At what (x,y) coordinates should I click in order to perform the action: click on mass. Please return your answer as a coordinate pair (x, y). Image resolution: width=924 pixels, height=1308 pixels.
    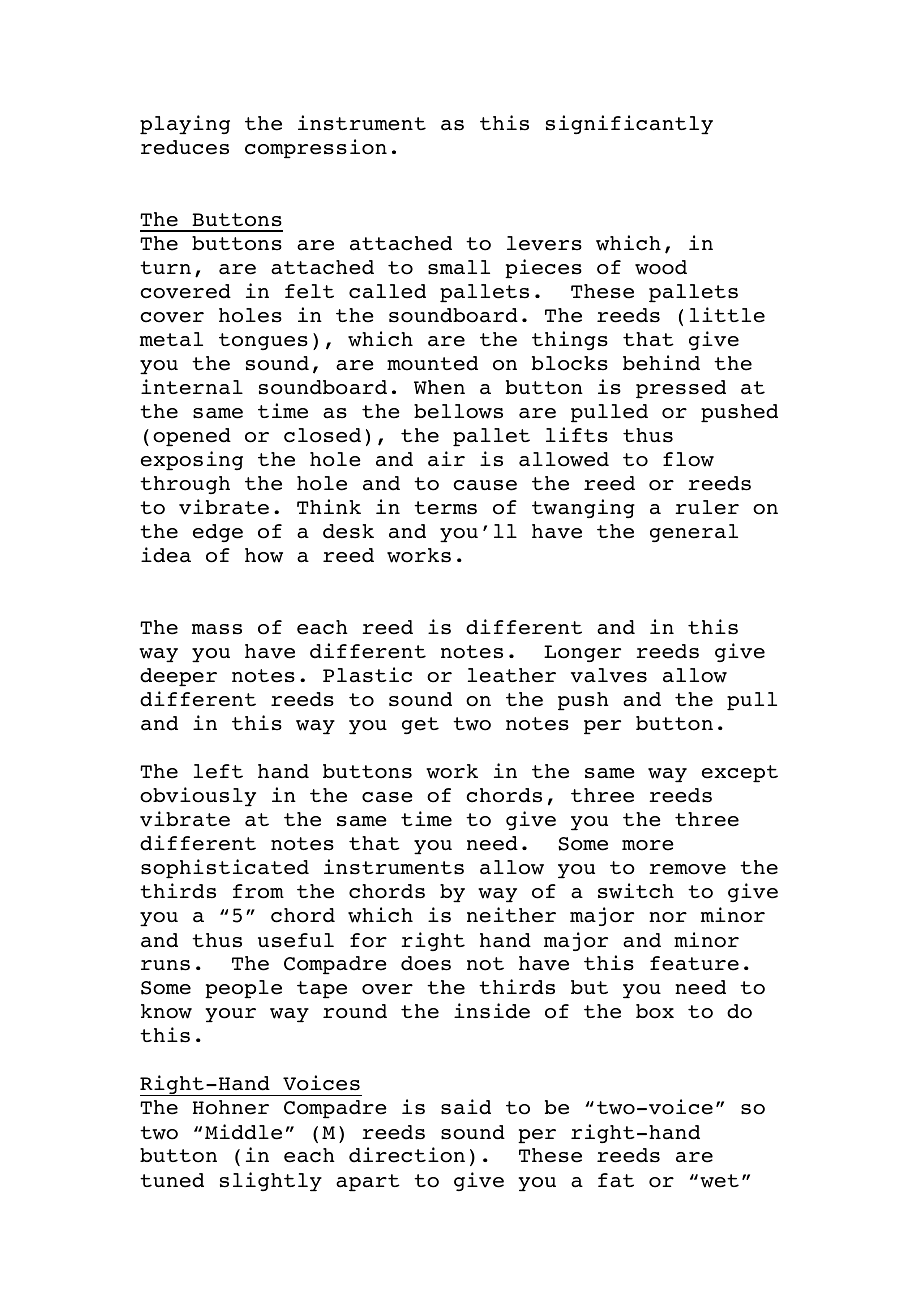
    Looking at the image, I should click on (217, 629).
